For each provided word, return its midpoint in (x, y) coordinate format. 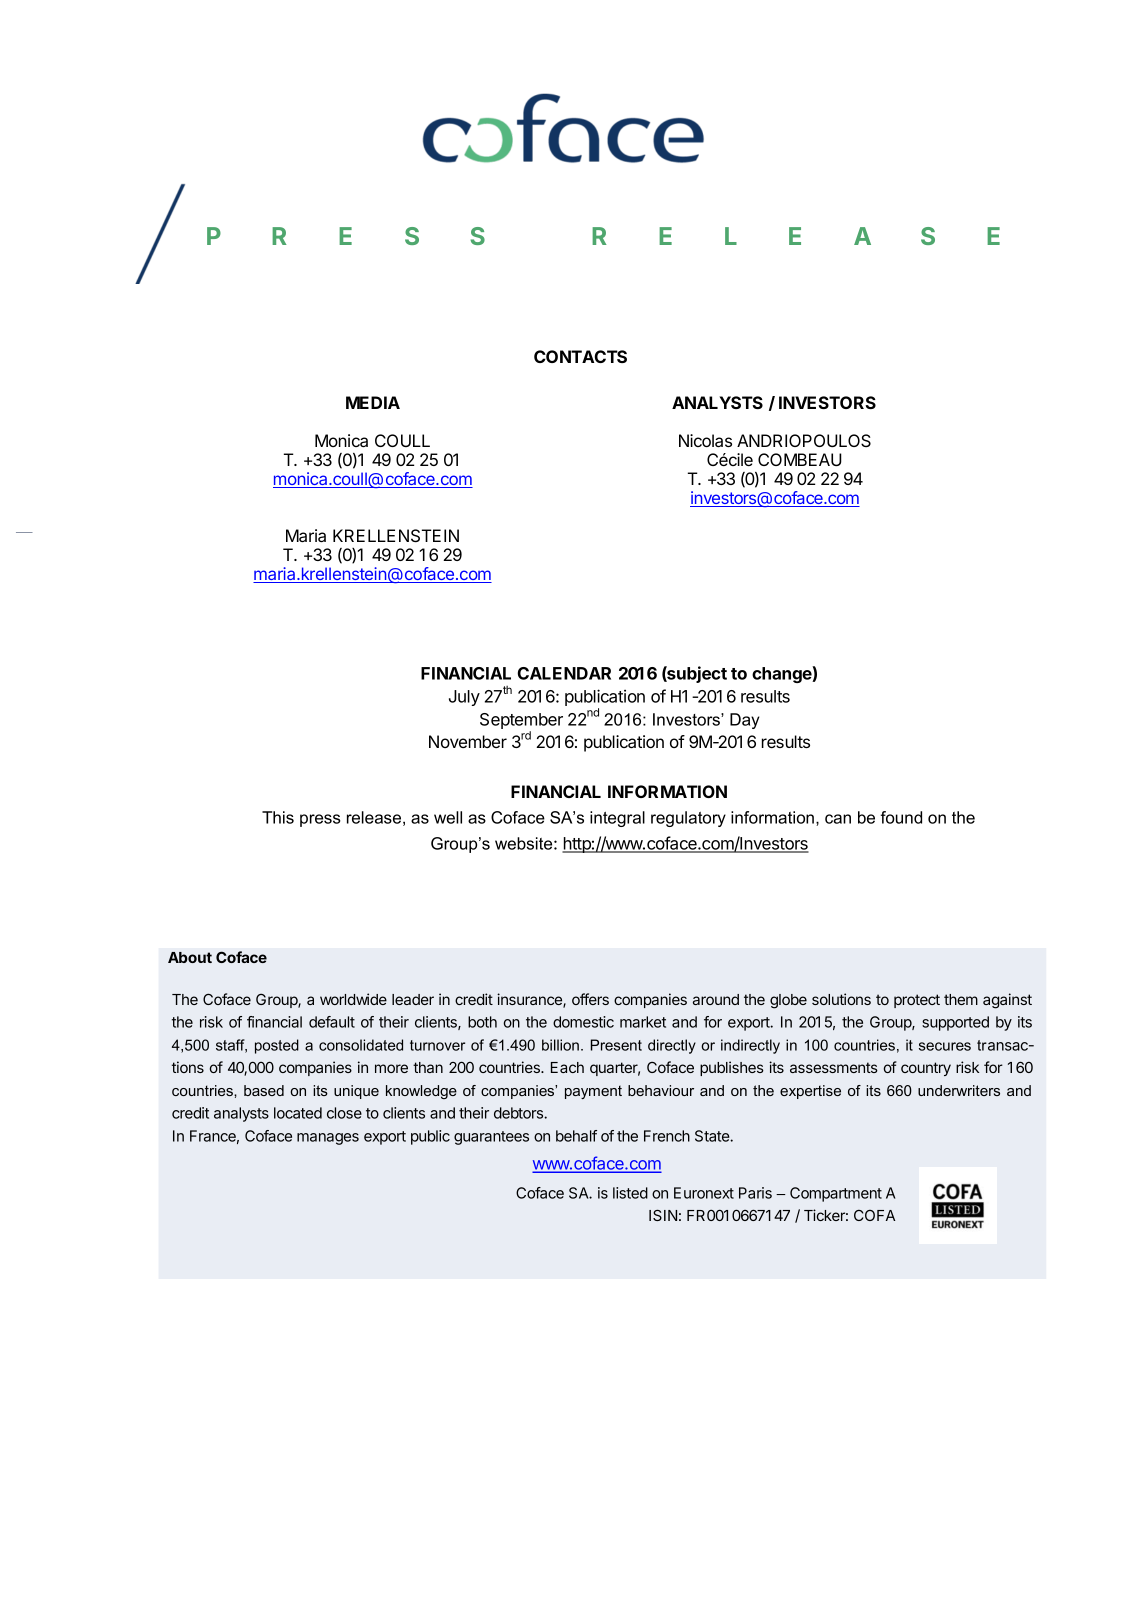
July (464, 698)
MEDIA (373, 402)
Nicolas (705, 440)
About (190, 957)
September (521, 722)
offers (590, 999)
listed (630, 1193)
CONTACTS (580, 356)
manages (328, 1139)
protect (917, 1001)
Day (745, 721)
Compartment (836, 1194)
